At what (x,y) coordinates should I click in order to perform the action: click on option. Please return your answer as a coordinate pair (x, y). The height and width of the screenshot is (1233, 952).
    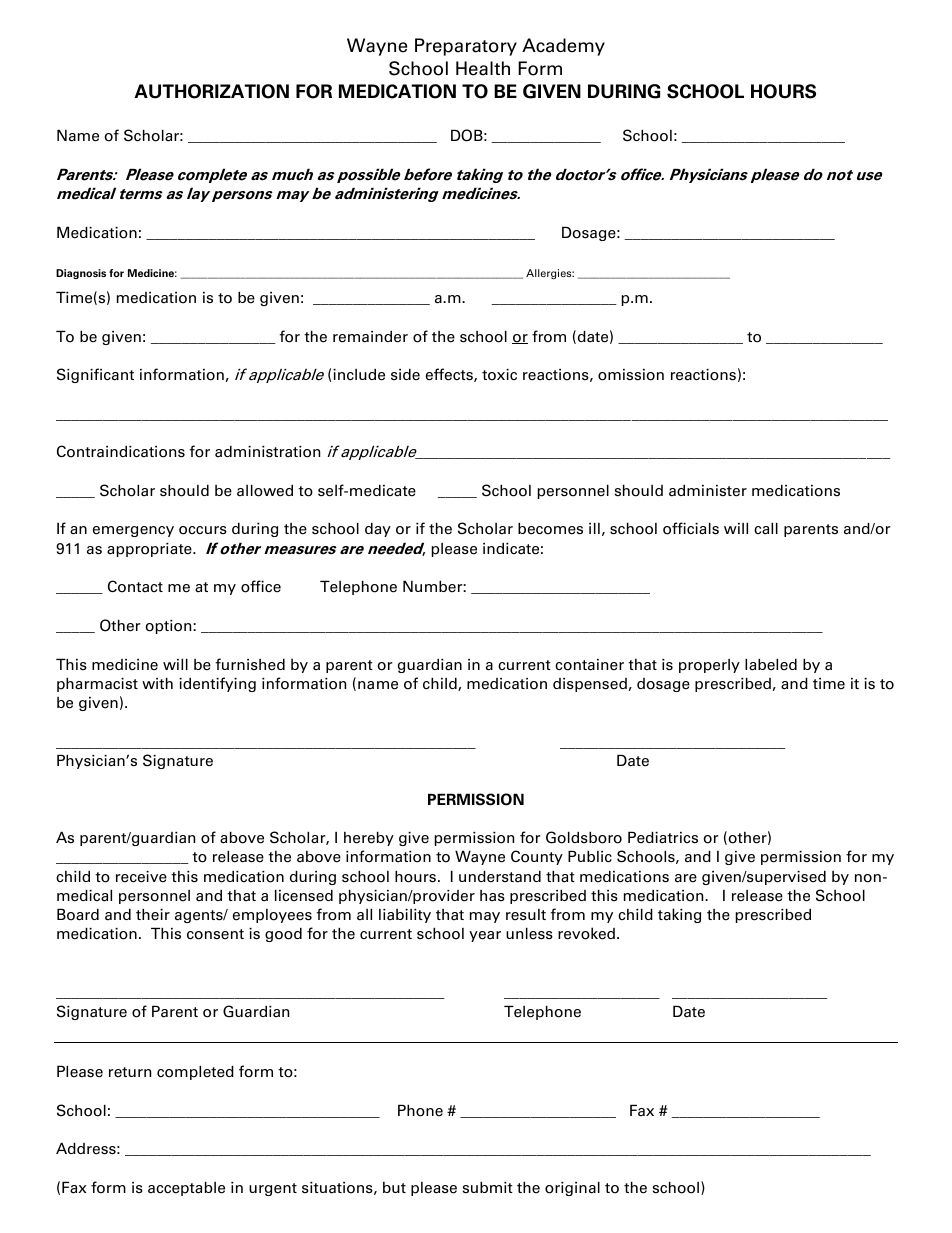
    Looking at the image, I should click on (170, 627).
